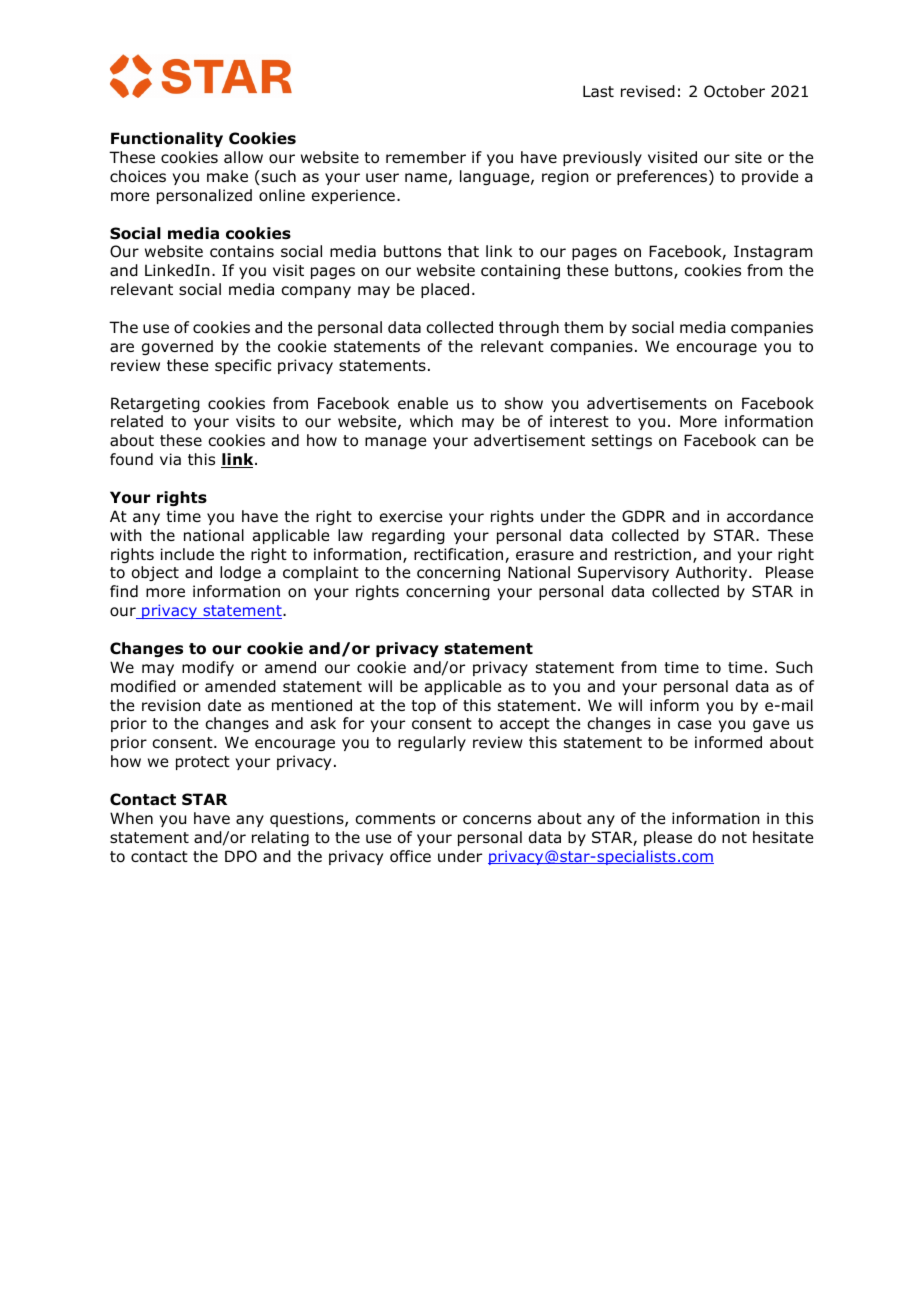 The image size is (924, 1308). Describe the element at coordinates (775, 442) in the screenshot. I see `can` at that location.
